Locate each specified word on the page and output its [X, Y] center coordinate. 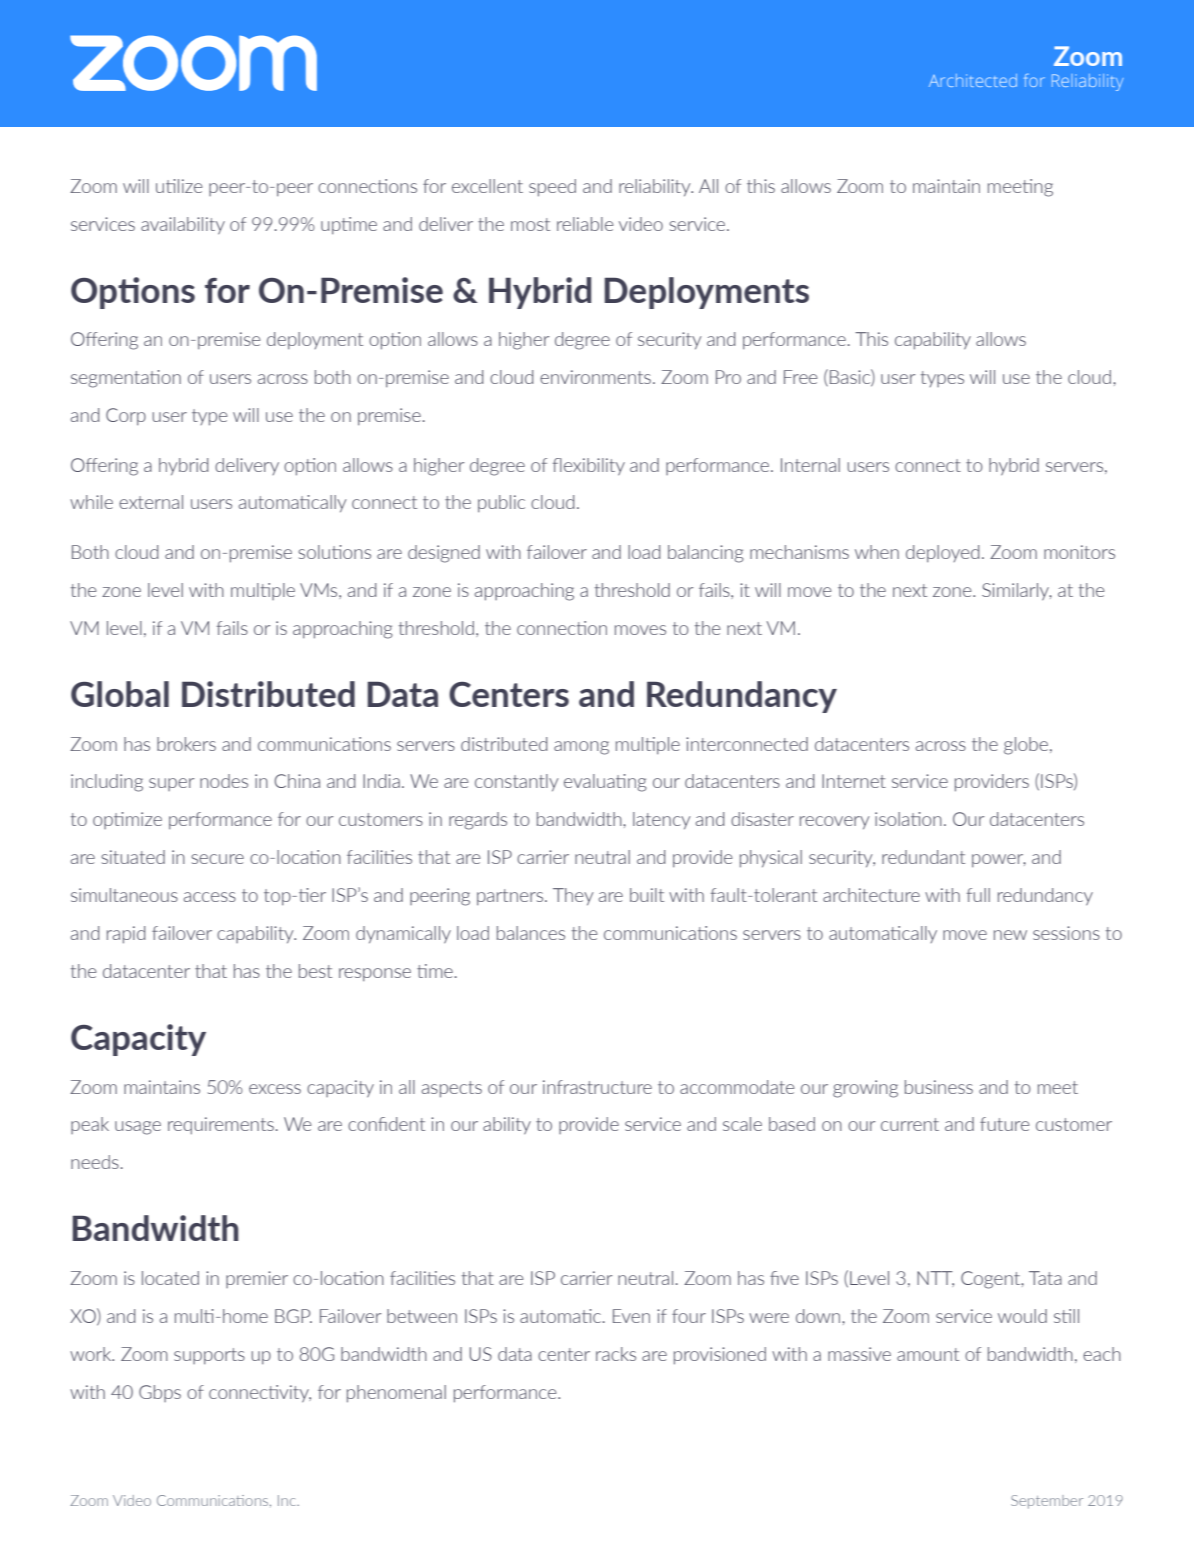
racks [616, 1354]
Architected [973, 80]
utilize [179, 186]
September [1047, 1502]
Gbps [160, 1393]
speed [552, 188]
